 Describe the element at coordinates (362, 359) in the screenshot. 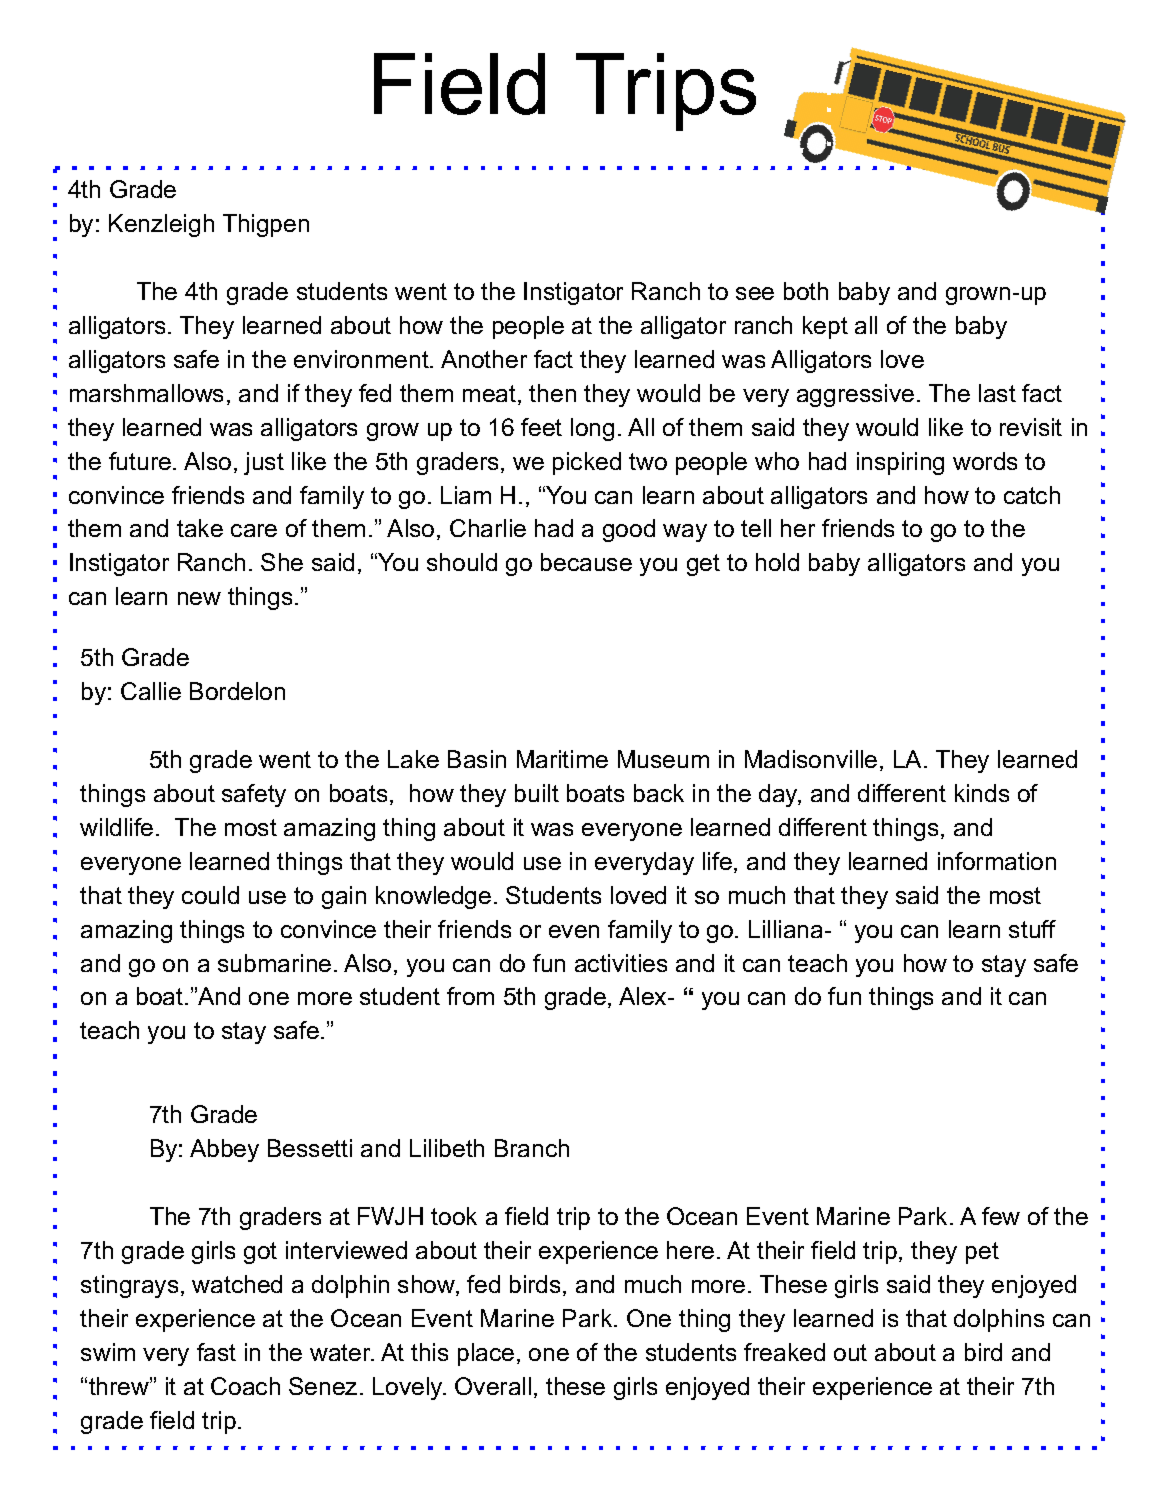

I see `environment` at that location.
